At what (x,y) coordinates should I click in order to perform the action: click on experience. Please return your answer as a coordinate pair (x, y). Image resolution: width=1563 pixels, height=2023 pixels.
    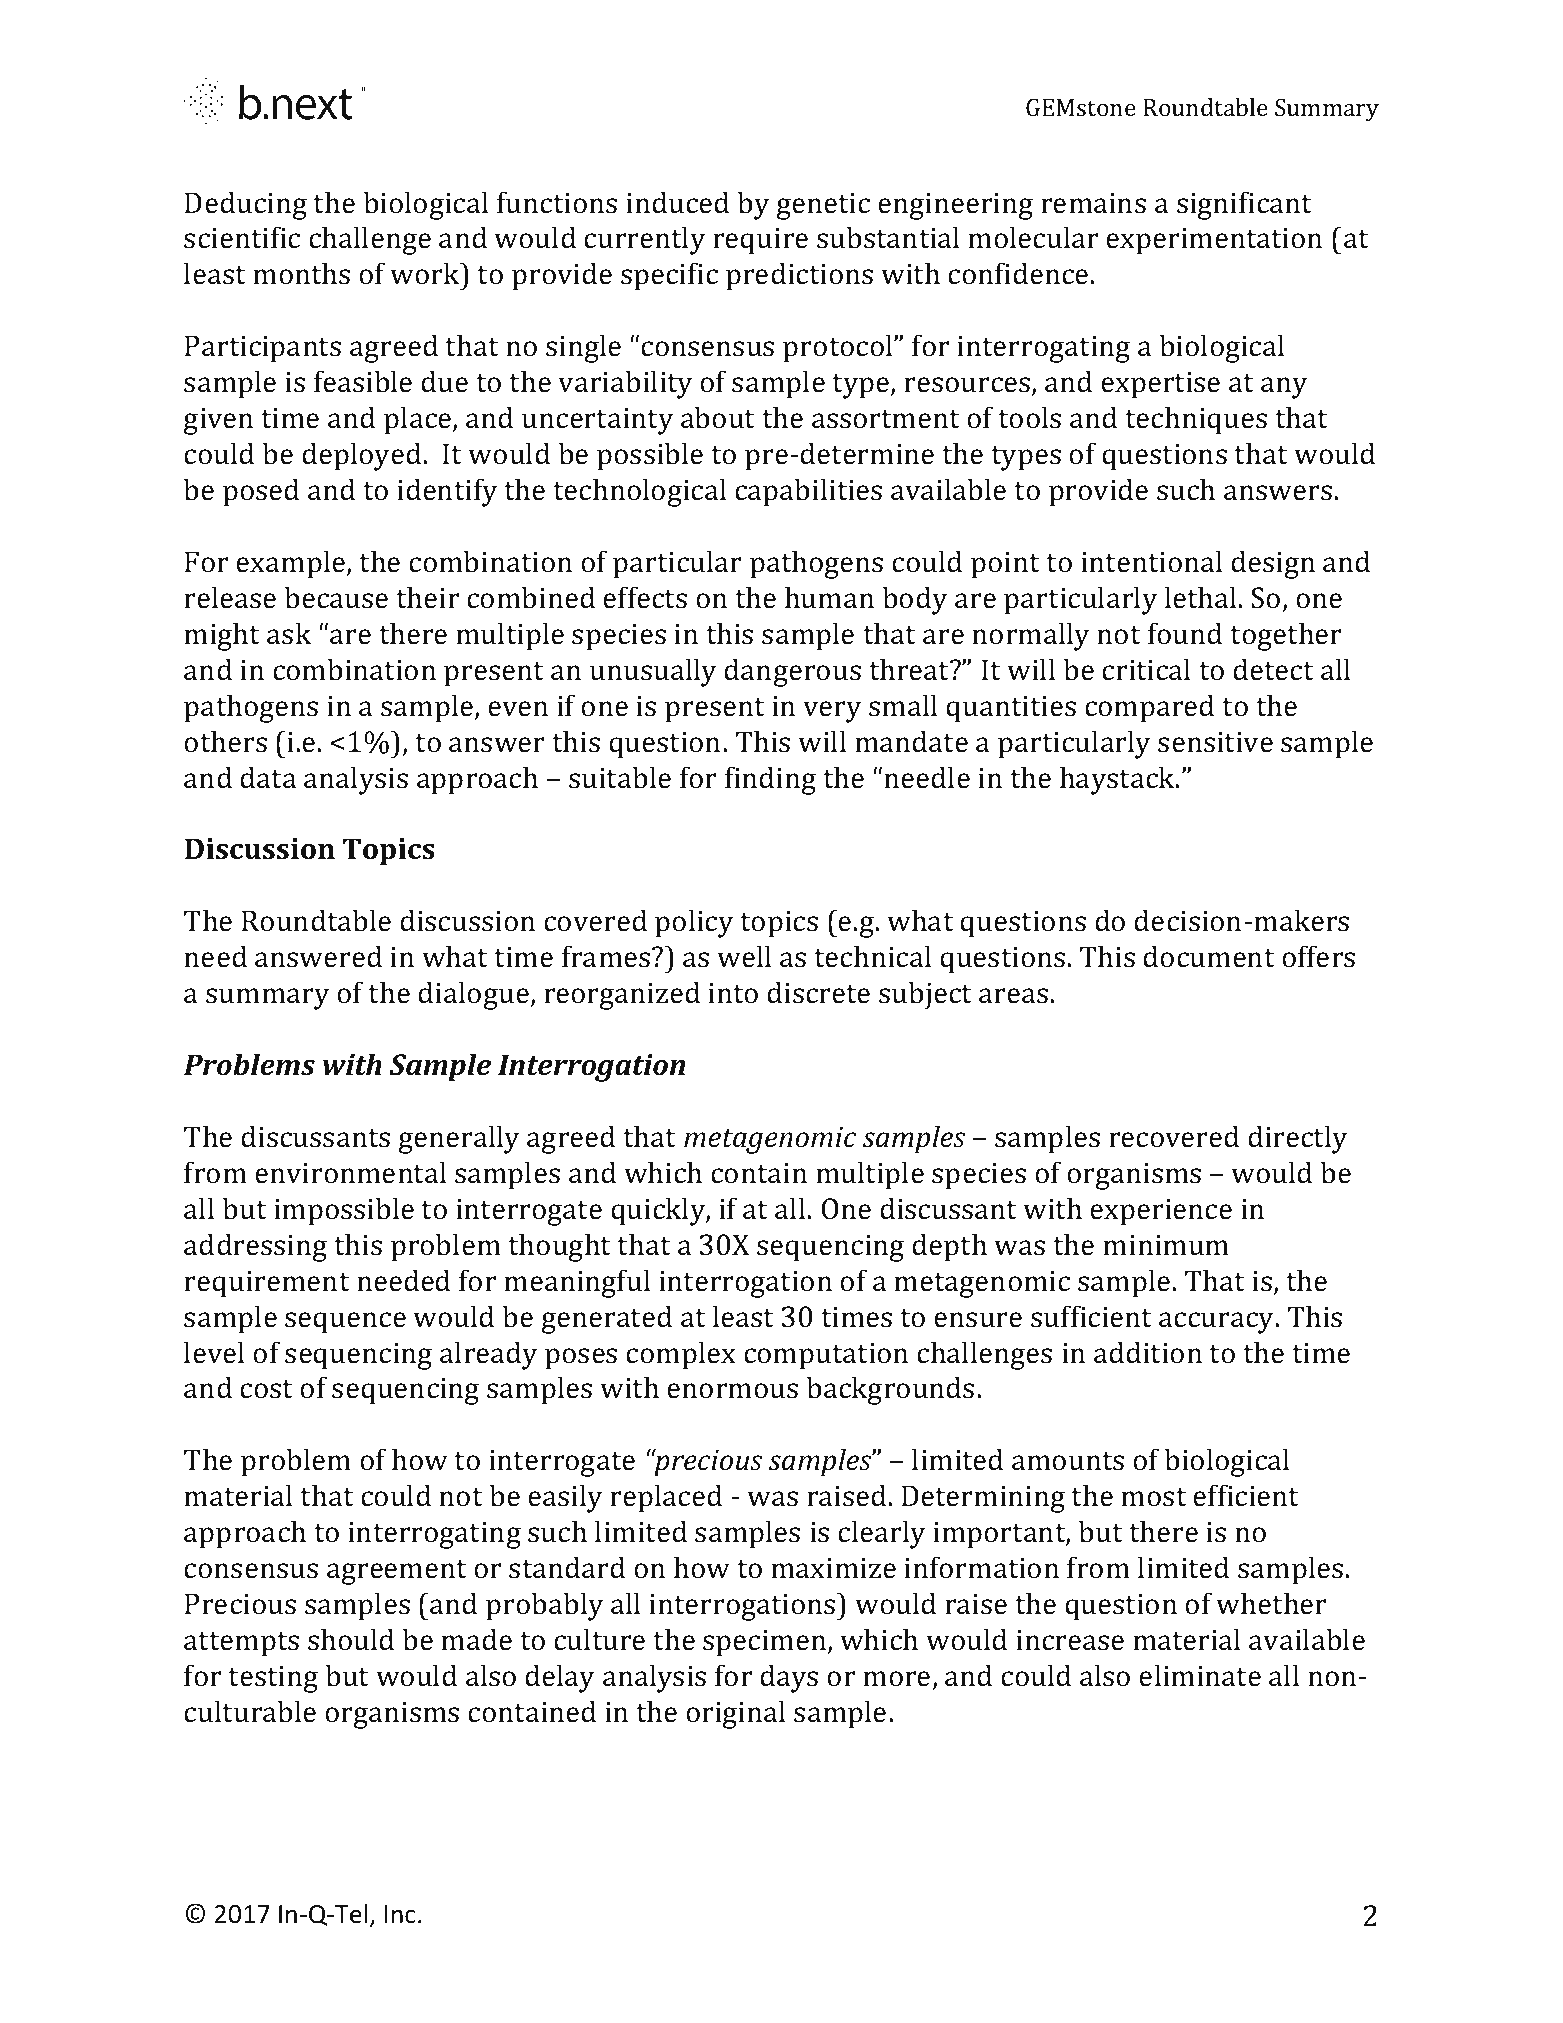
    Looking at the image, I should click on (1161, 1212).
